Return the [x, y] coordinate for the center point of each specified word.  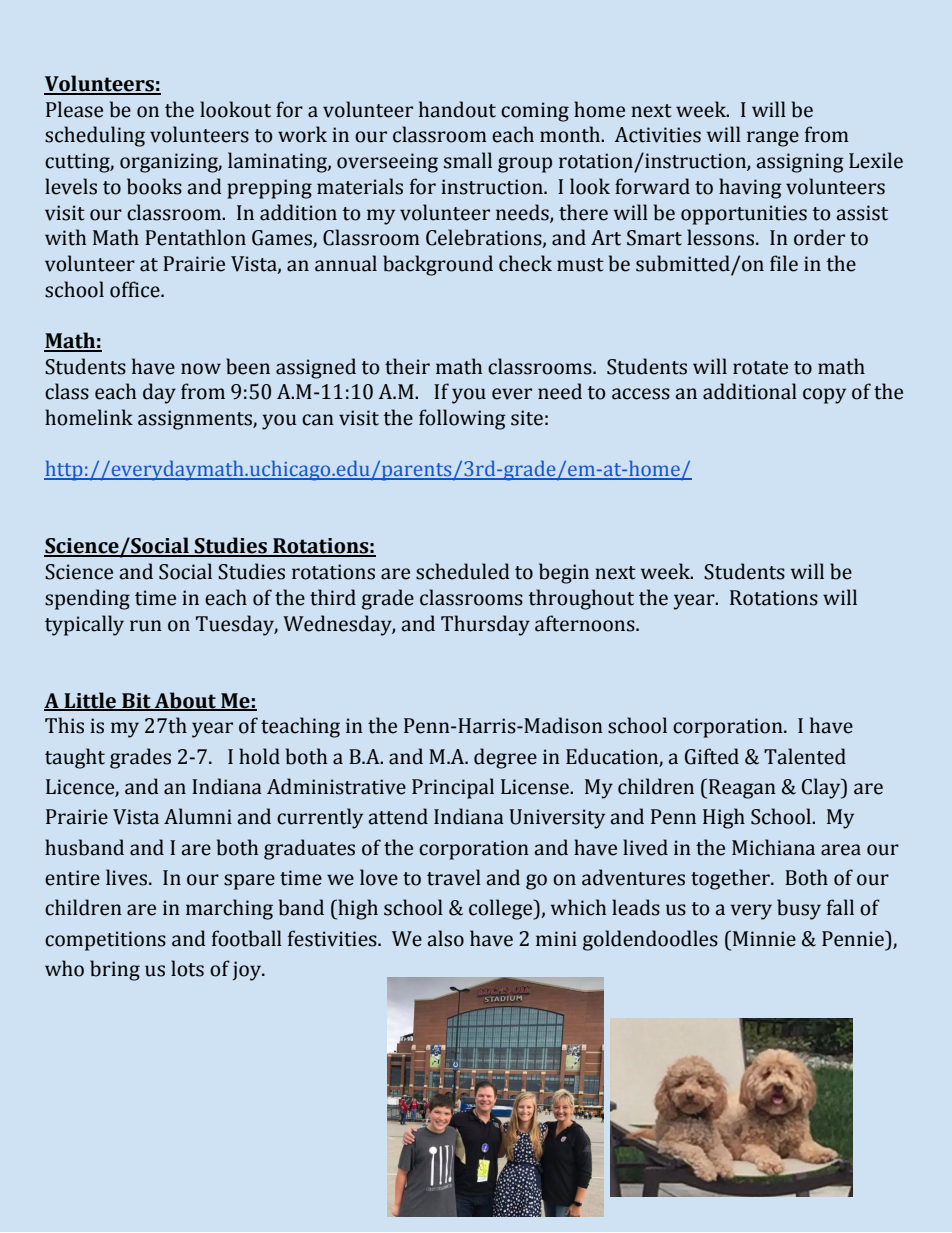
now [201, 369]
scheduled [463, 571]
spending [87, 599]
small [468, 160]
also [445, 938]
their [407, 366]
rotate [760, 368]
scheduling [95, 136]
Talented [805, 756]
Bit [136, 701]
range [773, 139]
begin [564, 573]
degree [505, 758]
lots [187, 968]
